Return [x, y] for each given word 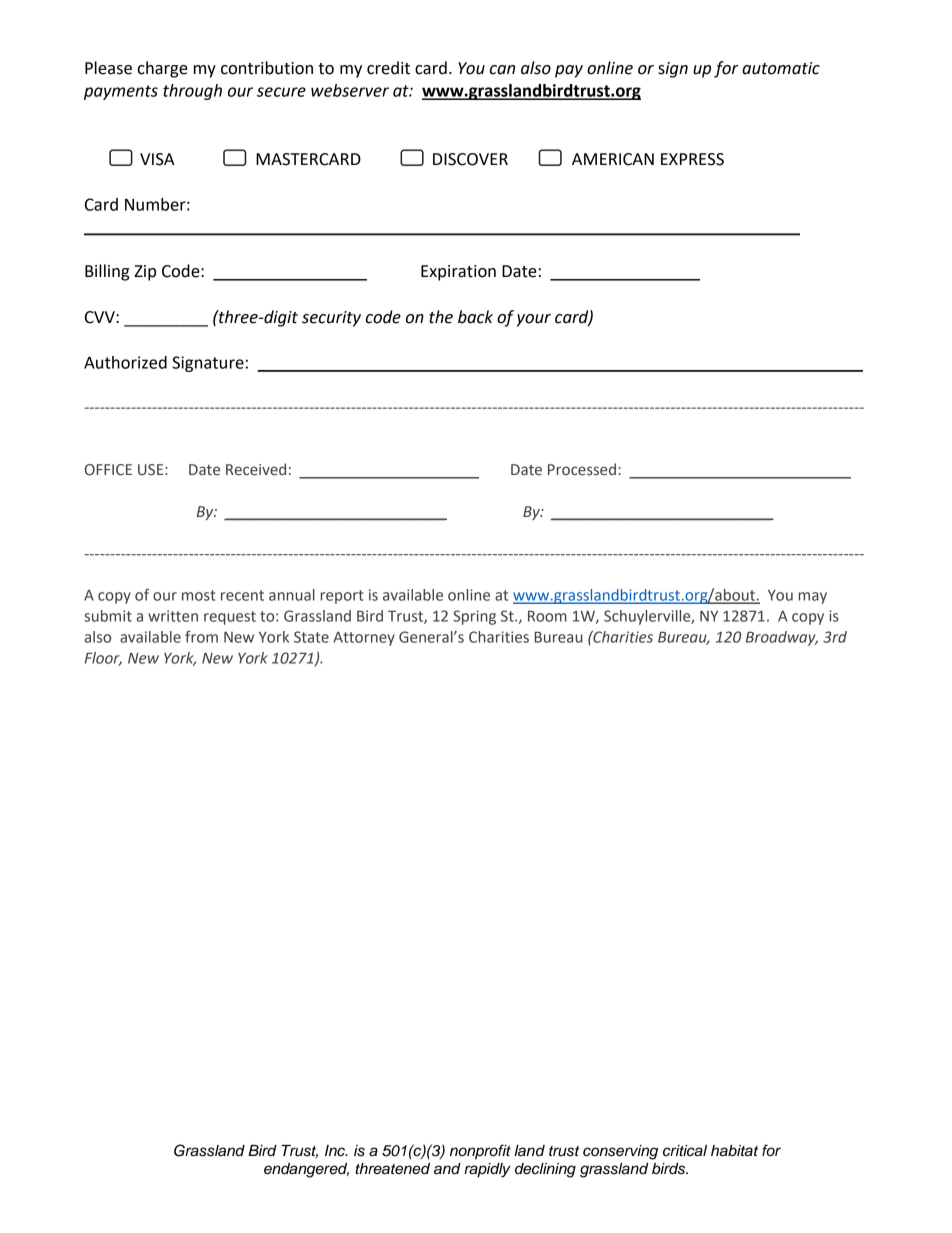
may [813, 598]
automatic [781, 68]
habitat [734, 1151]
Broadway [782, 638]
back [475, 317]
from [201, 636]
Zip [145, 273]
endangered [306, 1170]
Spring [474, 617]
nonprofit [480, 1152]
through [192, 92]
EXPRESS [692, 159]
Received [256, 469]
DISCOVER [470, 159]
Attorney [364, 639]
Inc [336, 1151]
